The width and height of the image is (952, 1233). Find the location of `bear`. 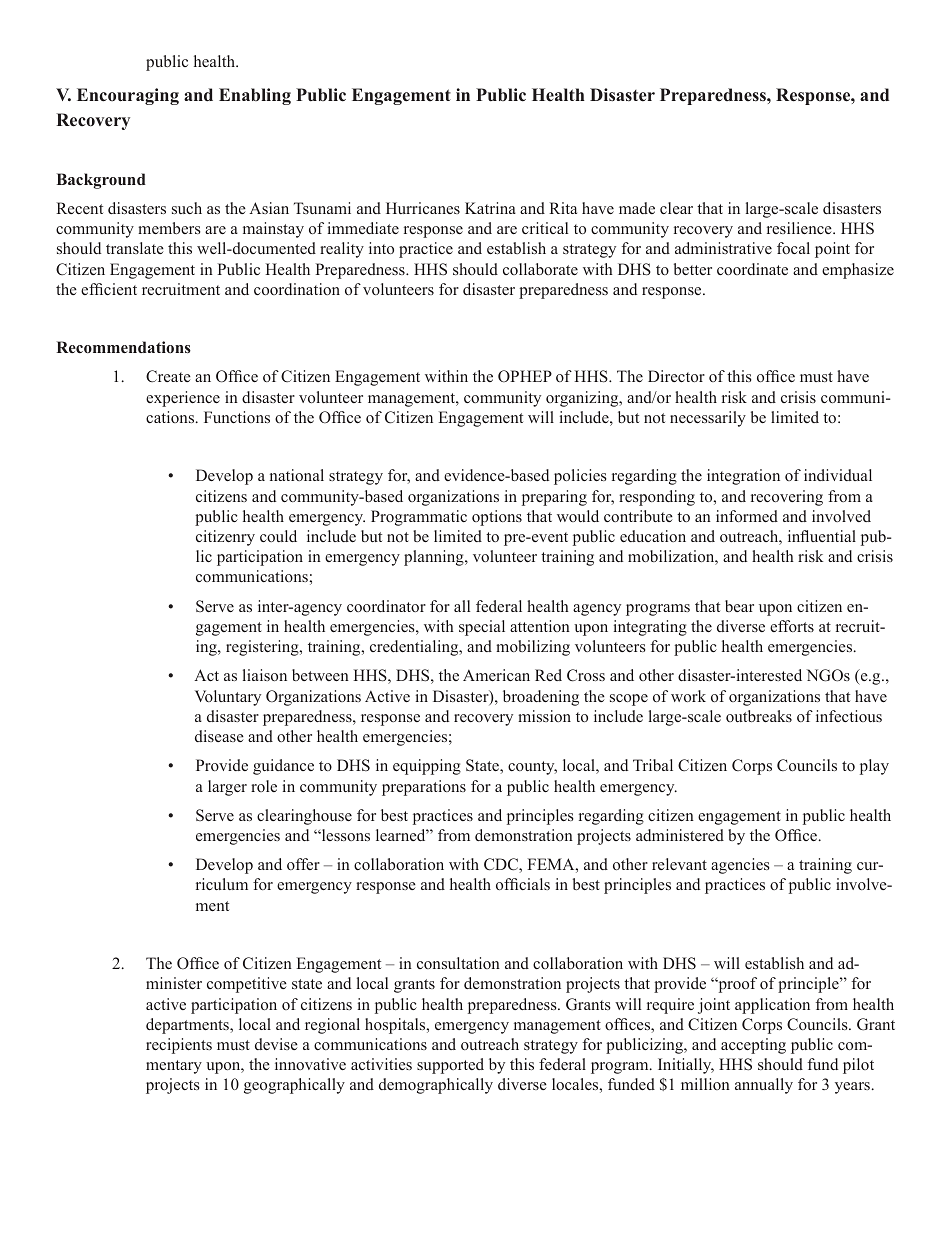

bear is located at coordinates (739, 606).
